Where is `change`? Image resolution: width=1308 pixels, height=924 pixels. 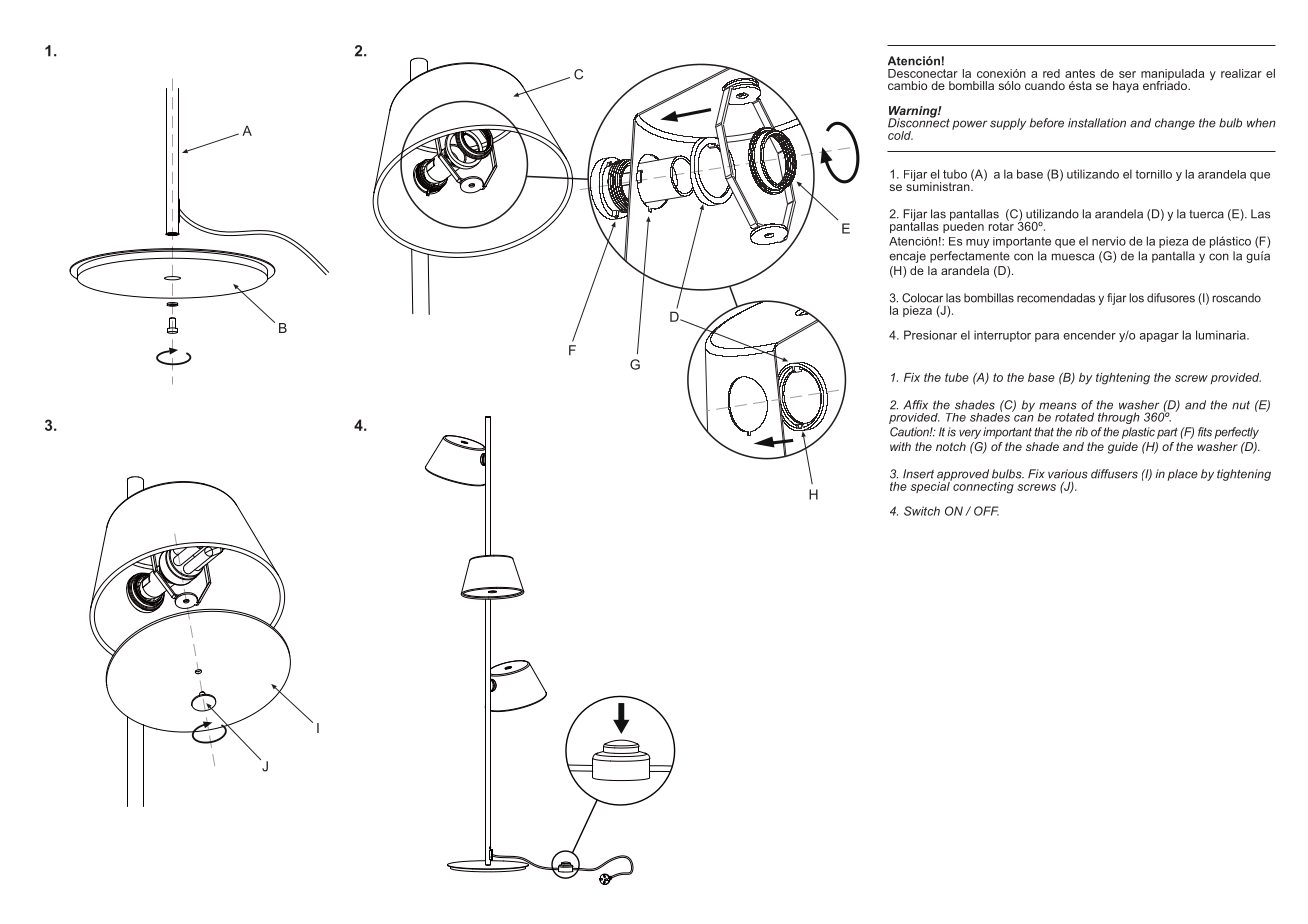 change is located at coordinates (1175, 124).
